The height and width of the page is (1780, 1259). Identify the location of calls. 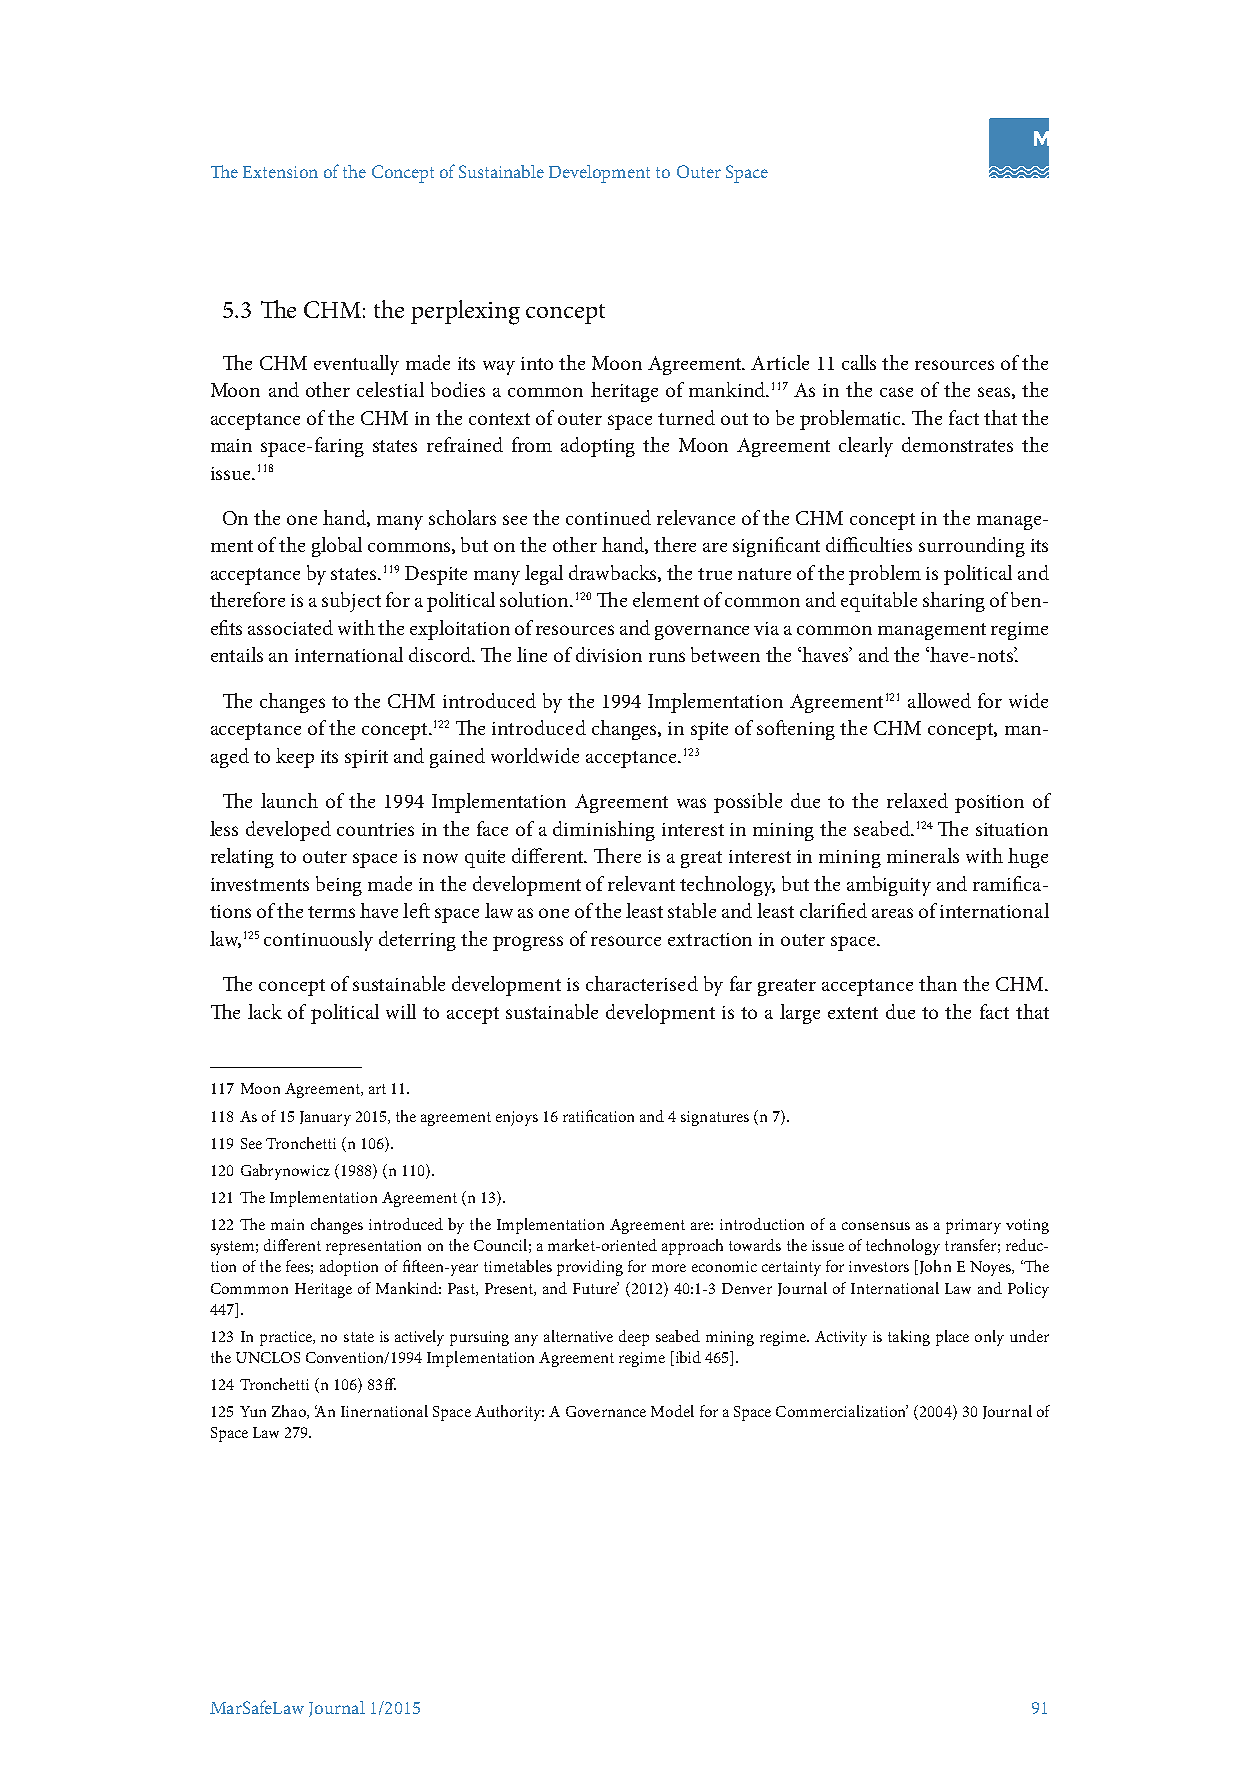
(859, 362).
